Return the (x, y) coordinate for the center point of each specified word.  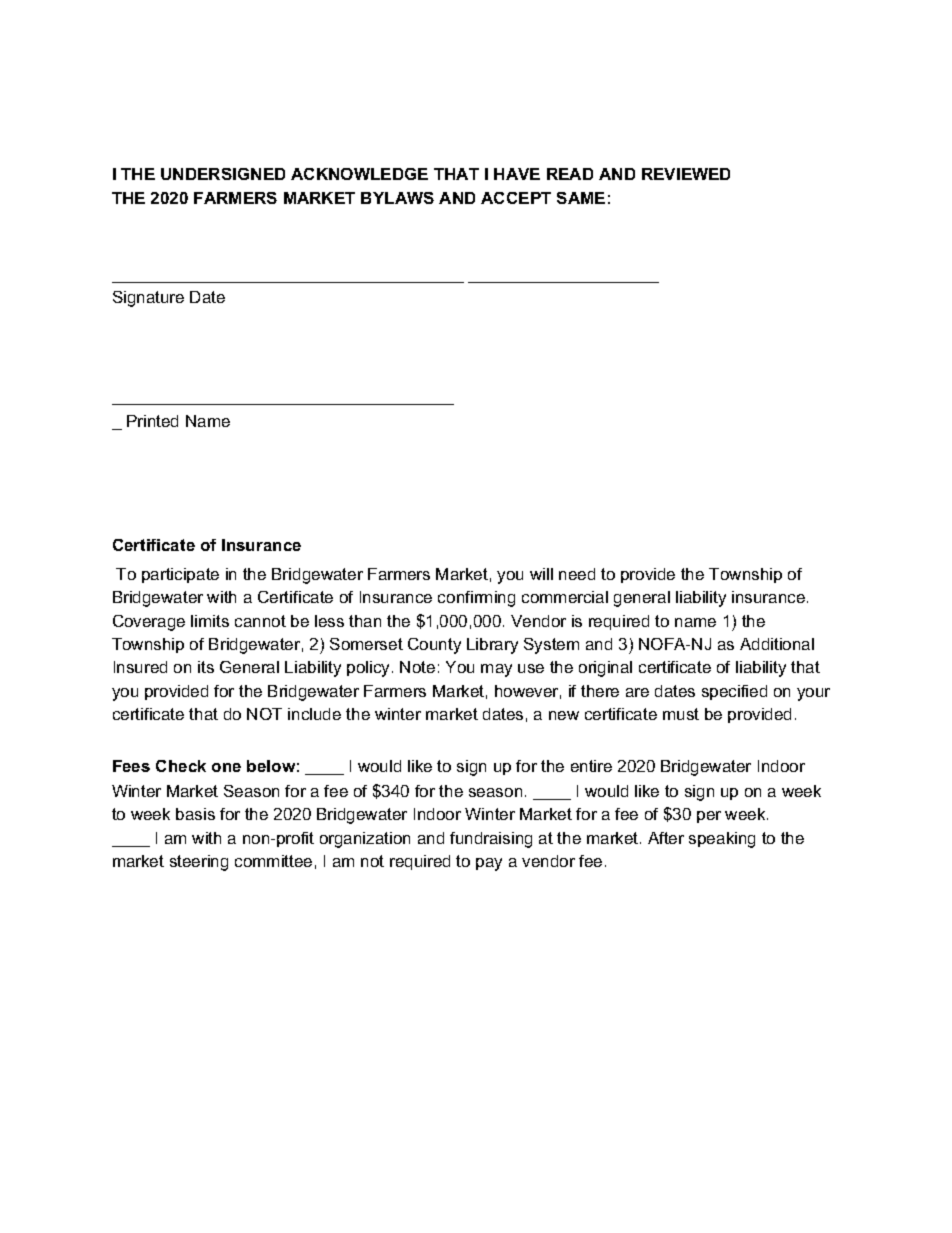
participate (180, 575)
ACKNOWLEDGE (359, 174)
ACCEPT (516, 198)
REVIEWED (686, 174)
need (577, 574)
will (541, 574)
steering (199, 863)
